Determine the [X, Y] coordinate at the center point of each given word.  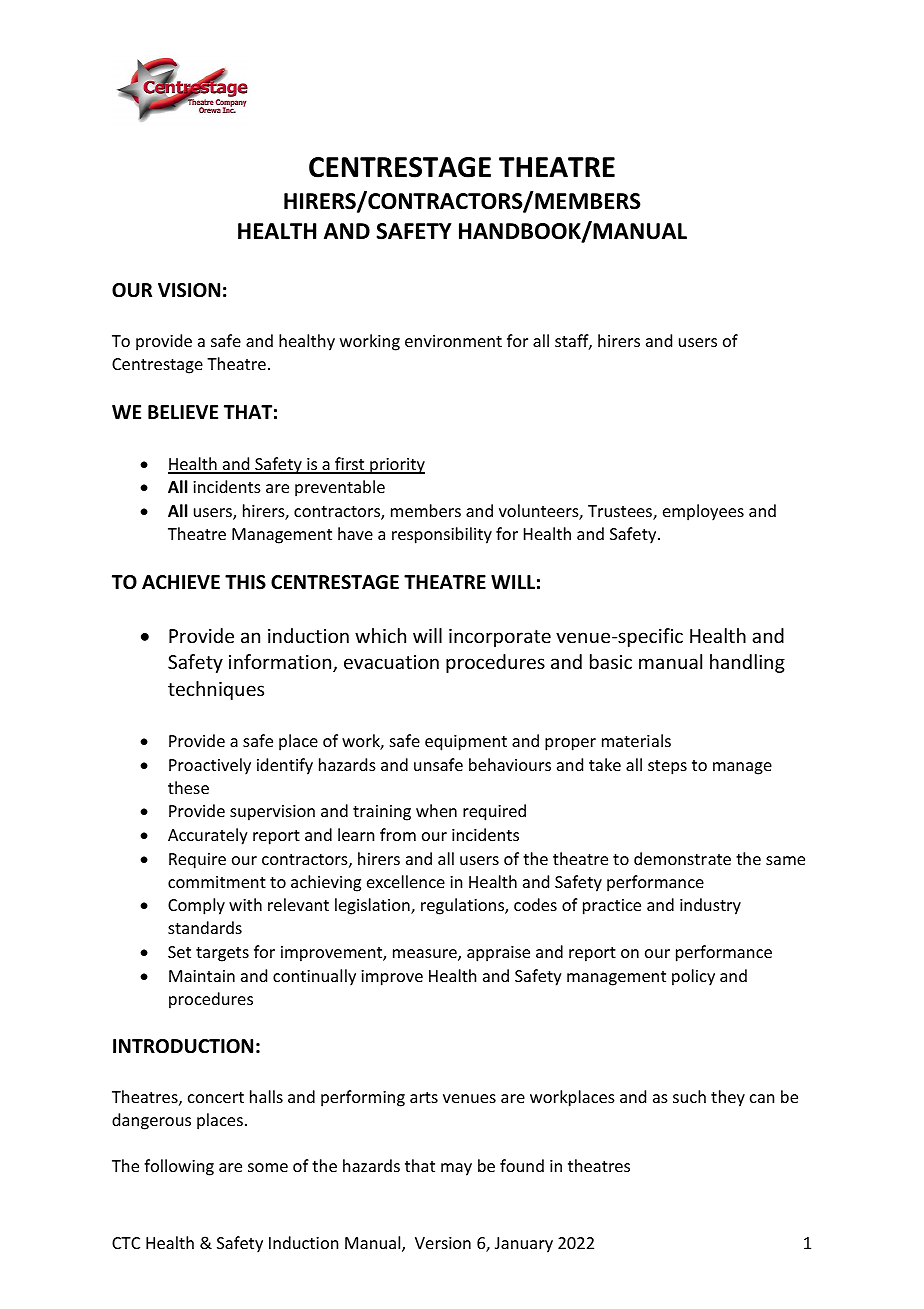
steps [667, 767]
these [188, 787]
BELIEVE [183, 412]
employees [703, 512]
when [436, 810]
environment [453, 341]
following [179, 1167]
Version [443, 1243]
